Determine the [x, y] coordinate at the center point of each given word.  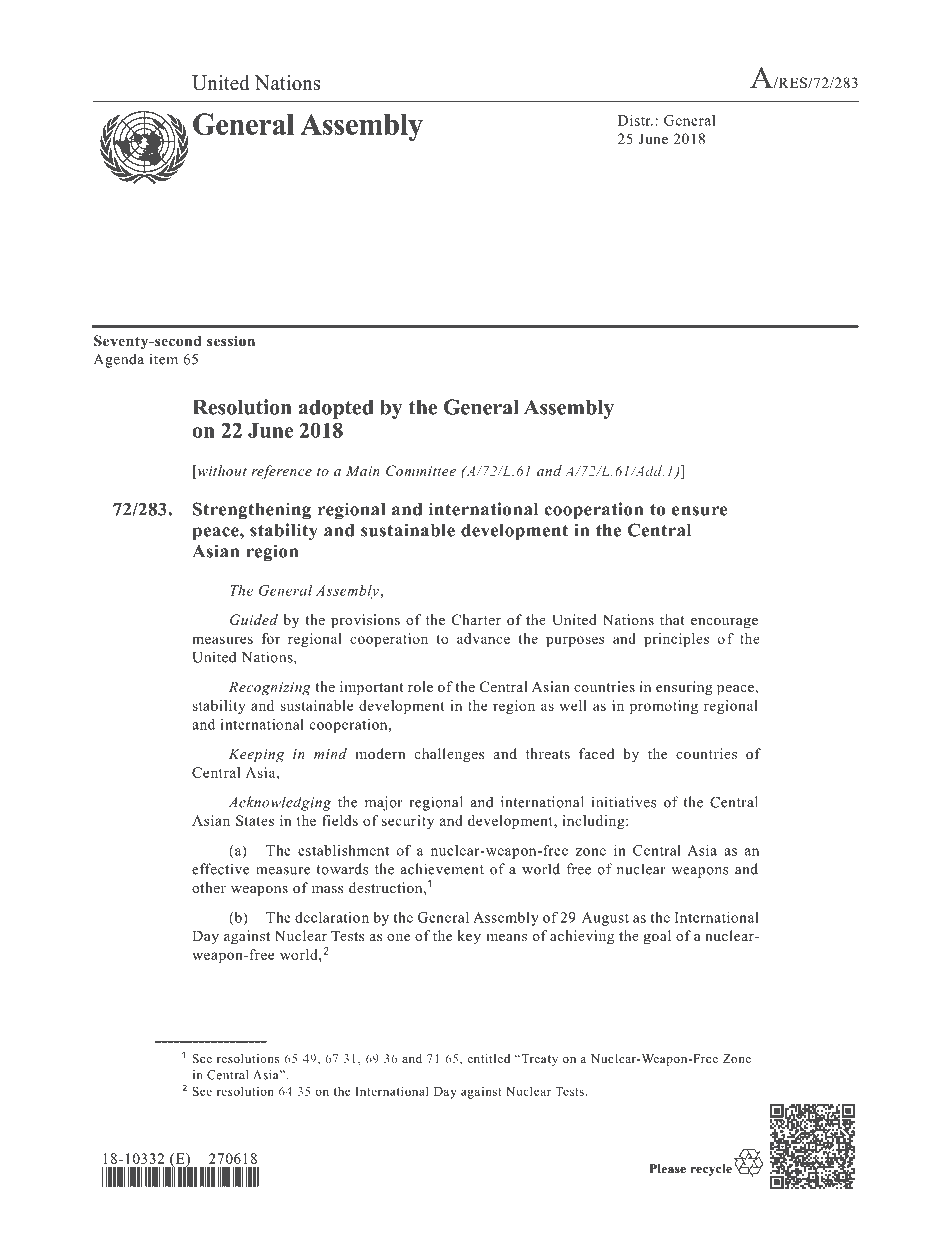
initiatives [624, 802]
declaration [332, 917]
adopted [336, 409]
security [408, 822]
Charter [476, 620]
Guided [254, 620]
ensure [699, 511]
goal [657, 937]
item [164, 359]
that [672, 619]
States [255, 820]
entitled [488, 1058]
